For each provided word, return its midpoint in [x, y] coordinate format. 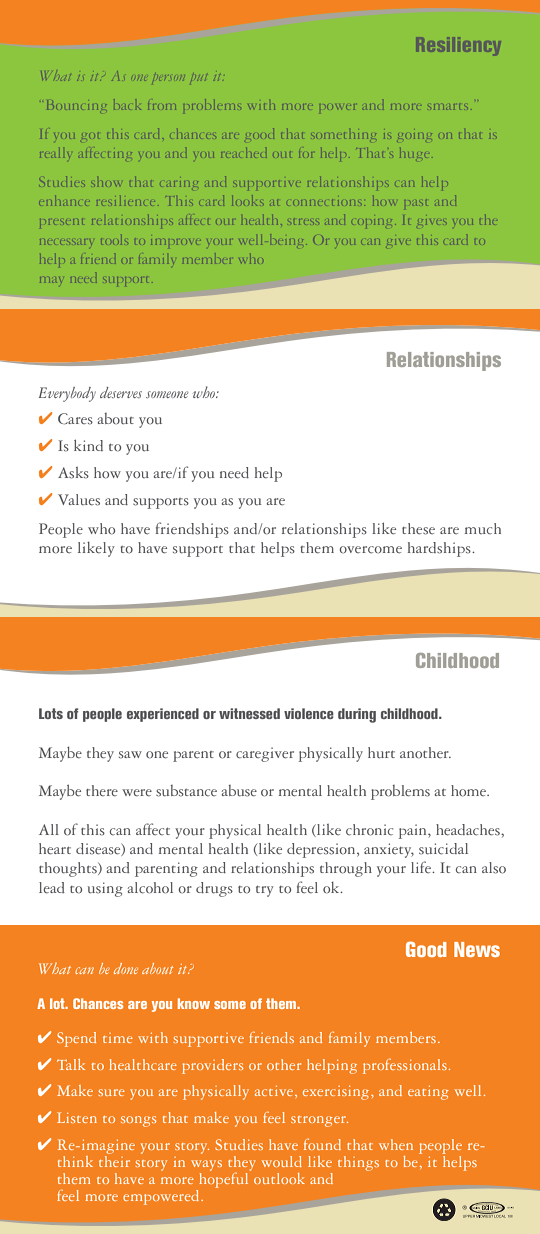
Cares [75, 419]
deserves [121, 392]
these [418, 529]
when [396, 1144]
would [282, 1161]
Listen [77, 1117]
